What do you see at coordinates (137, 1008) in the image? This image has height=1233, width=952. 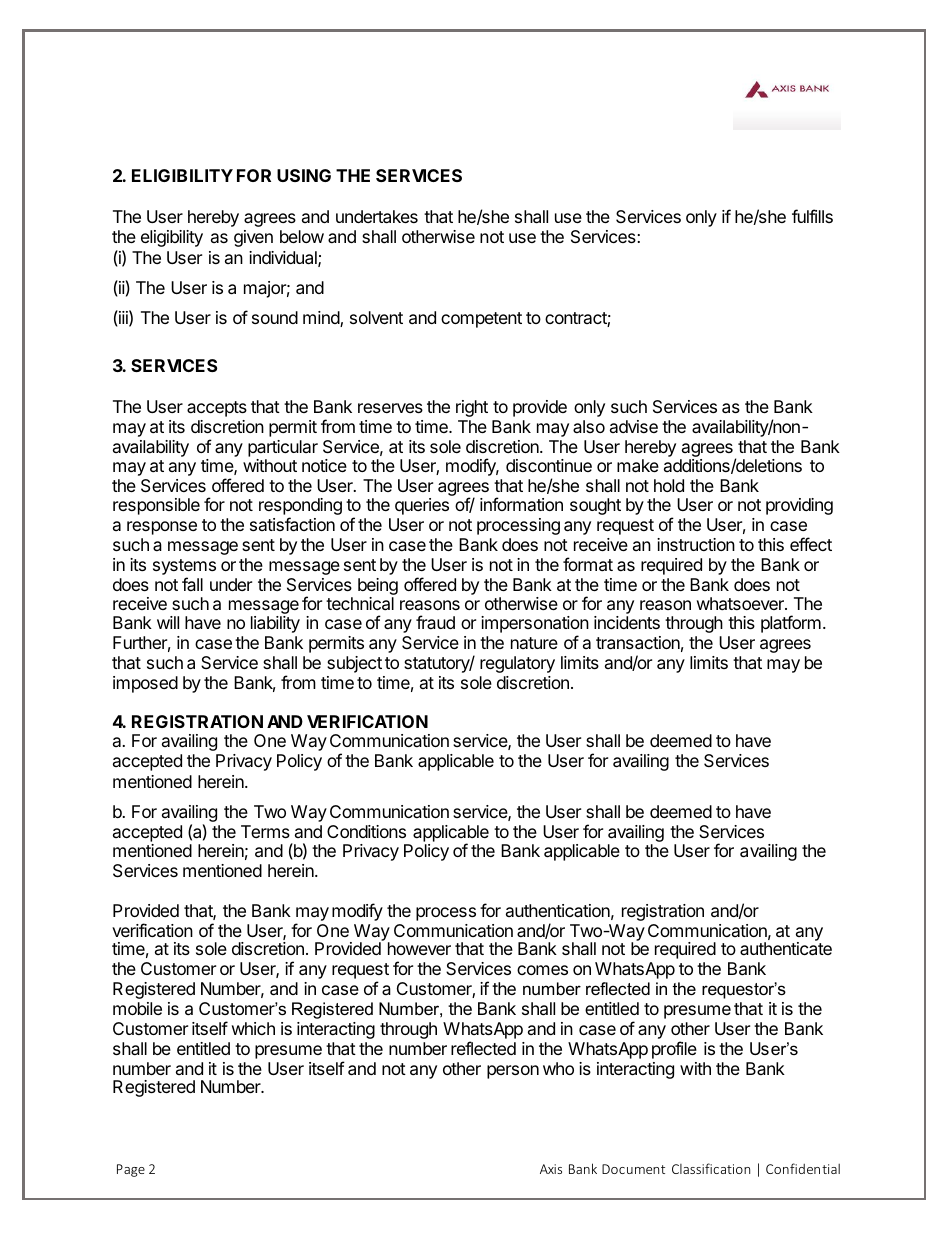 I see `mobile` at bounding box center [137, 1008].
